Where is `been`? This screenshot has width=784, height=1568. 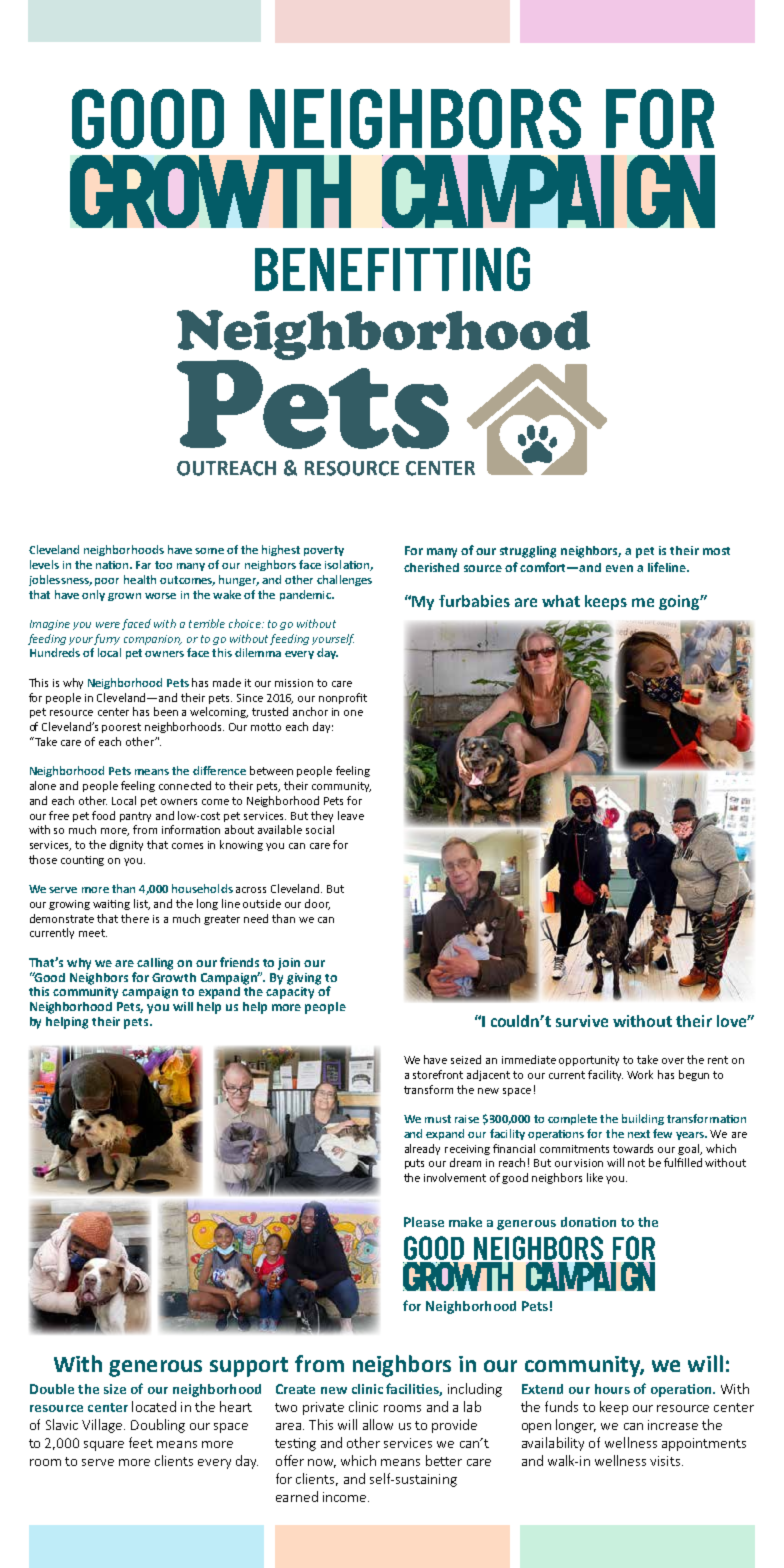 been is located at coordinates (166, 711).
